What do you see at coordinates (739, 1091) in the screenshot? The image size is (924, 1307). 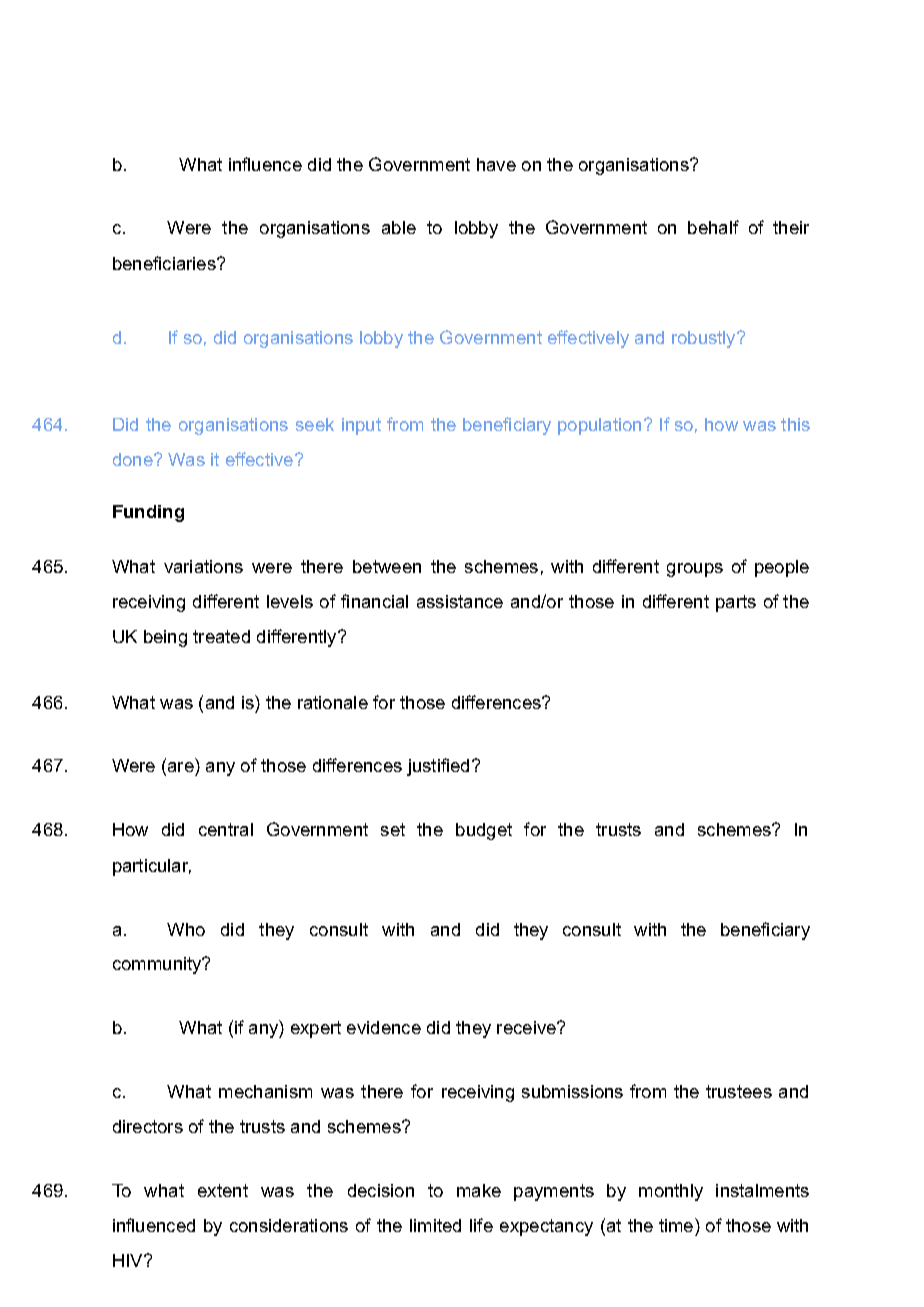 I see `trustees` at bounding box center [739, 1091].
